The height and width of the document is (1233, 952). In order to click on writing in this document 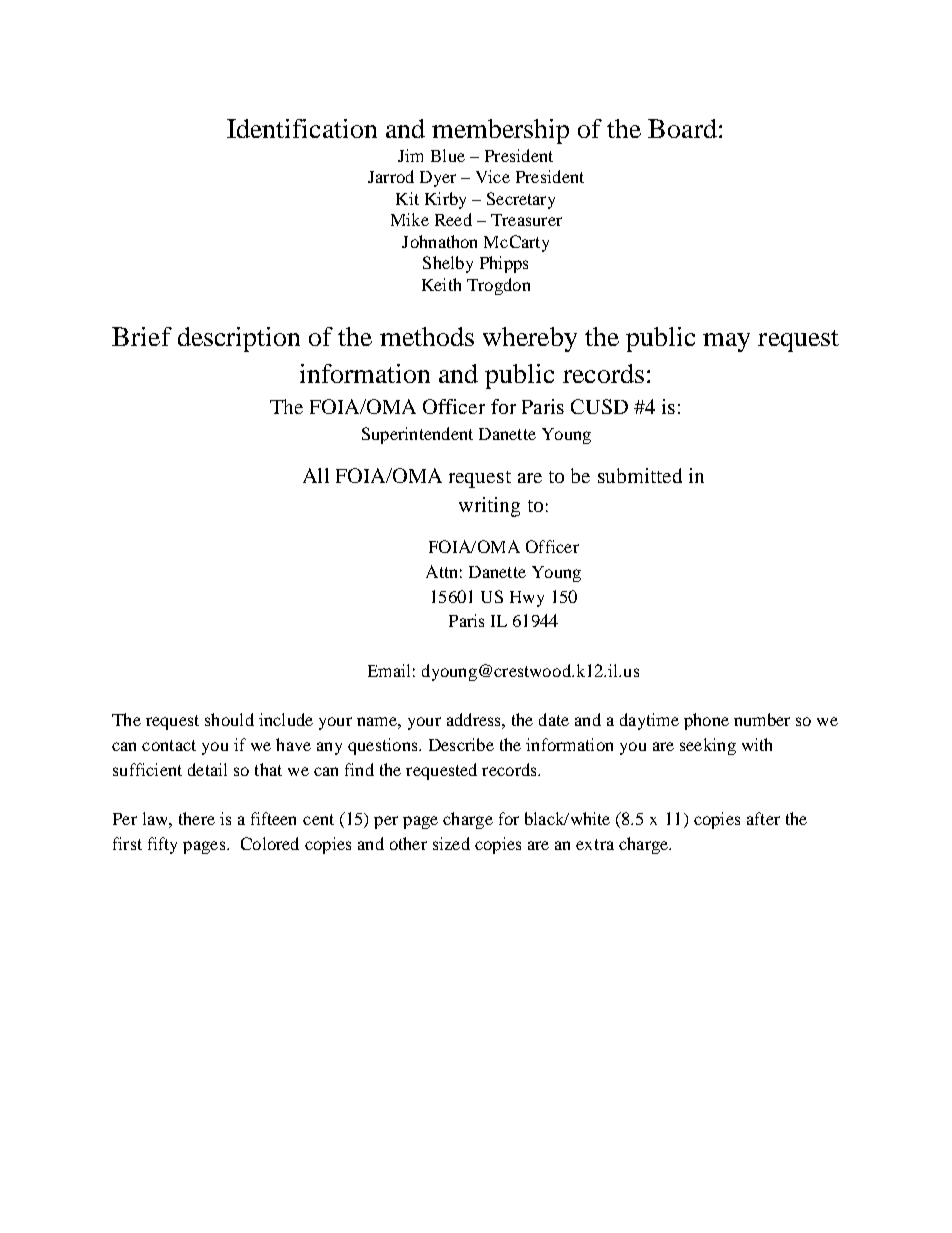, I will do `click(489, 507)`.
